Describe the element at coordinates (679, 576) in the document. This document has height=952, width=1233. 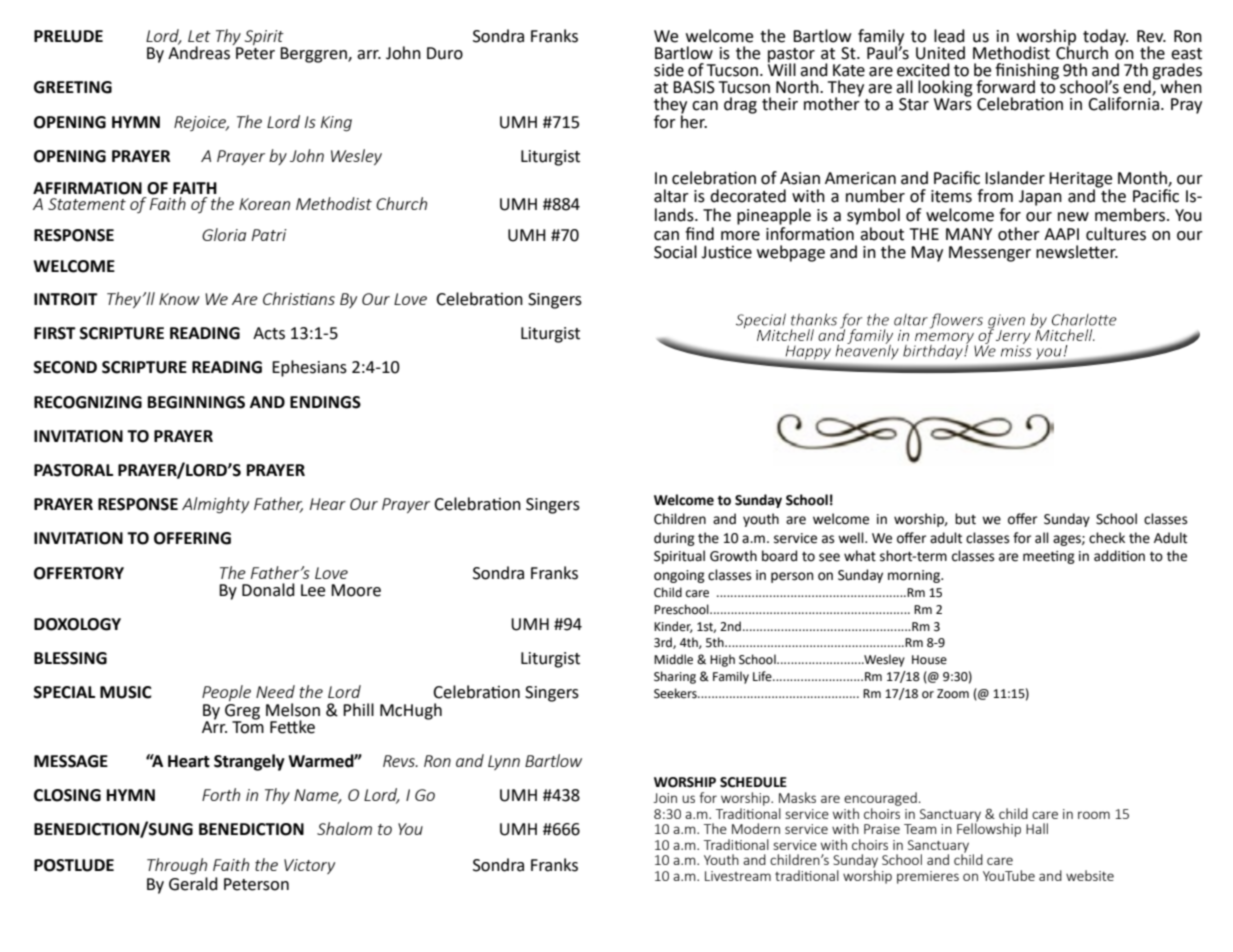
I see `ongoing` at that location.
